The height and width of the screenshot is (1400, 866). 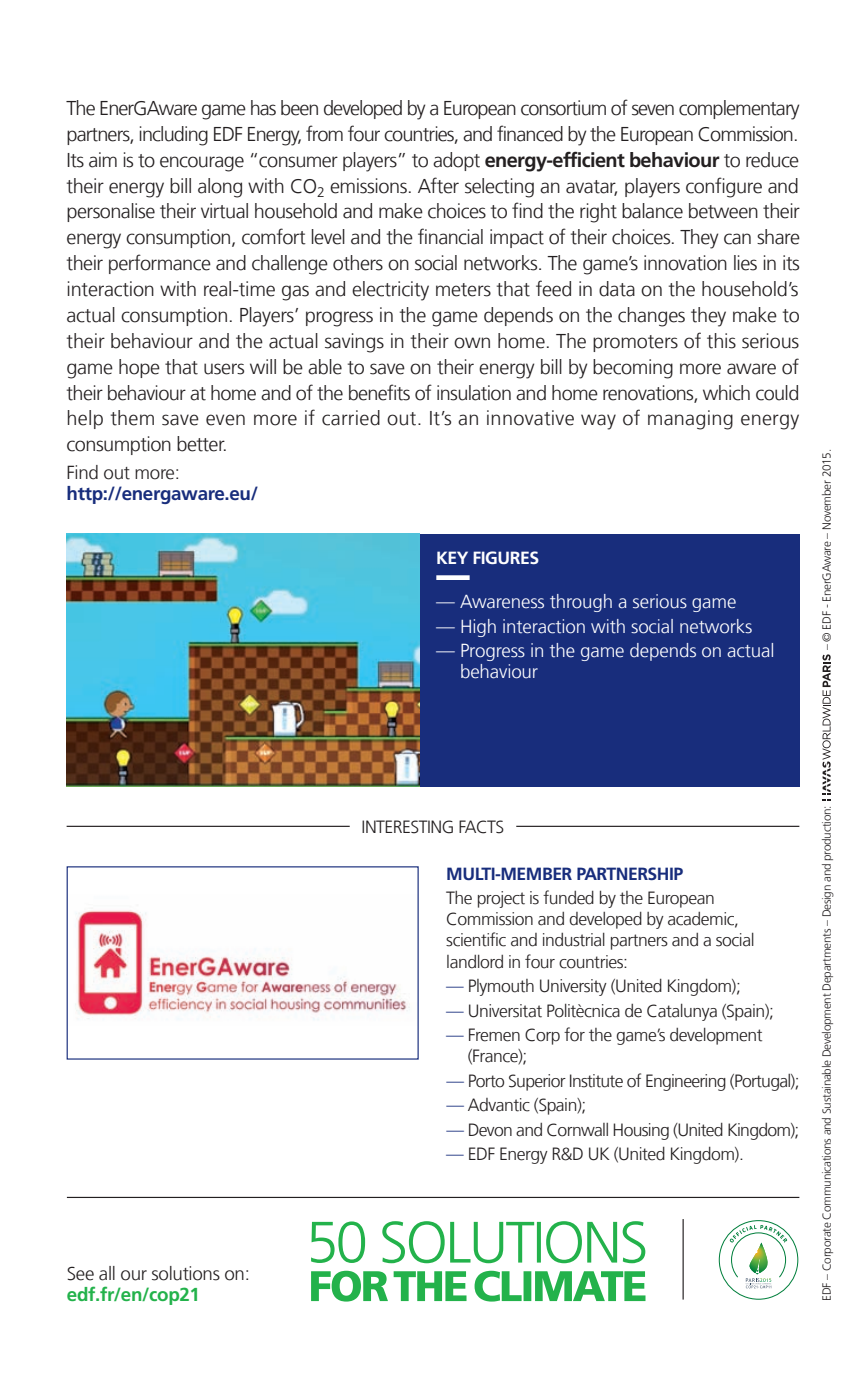 What do you see at coordinates (456, 161) in the screenshot?
I see `adopt` at bounding box center [456, 161].
